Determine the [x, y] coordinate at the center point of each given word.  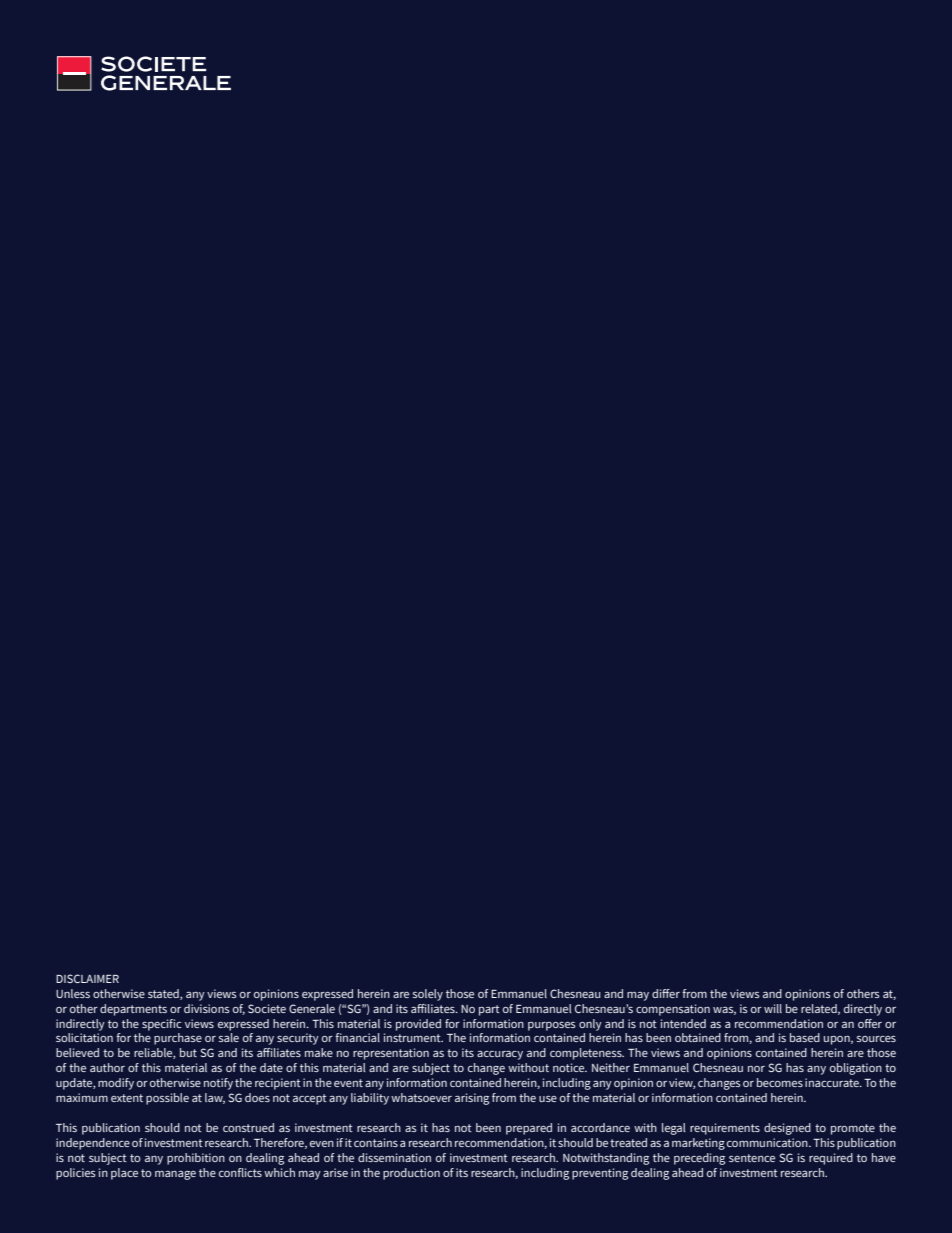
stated [164, 994]
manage [175, 1175]
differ [666, 993]
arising [472, 1099]
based [805, 1037]
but [188, 1052]
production [411, 1174]
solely [428, 995]
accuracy [500, 1055]
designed [787, 1129]
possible [167, 1099]
